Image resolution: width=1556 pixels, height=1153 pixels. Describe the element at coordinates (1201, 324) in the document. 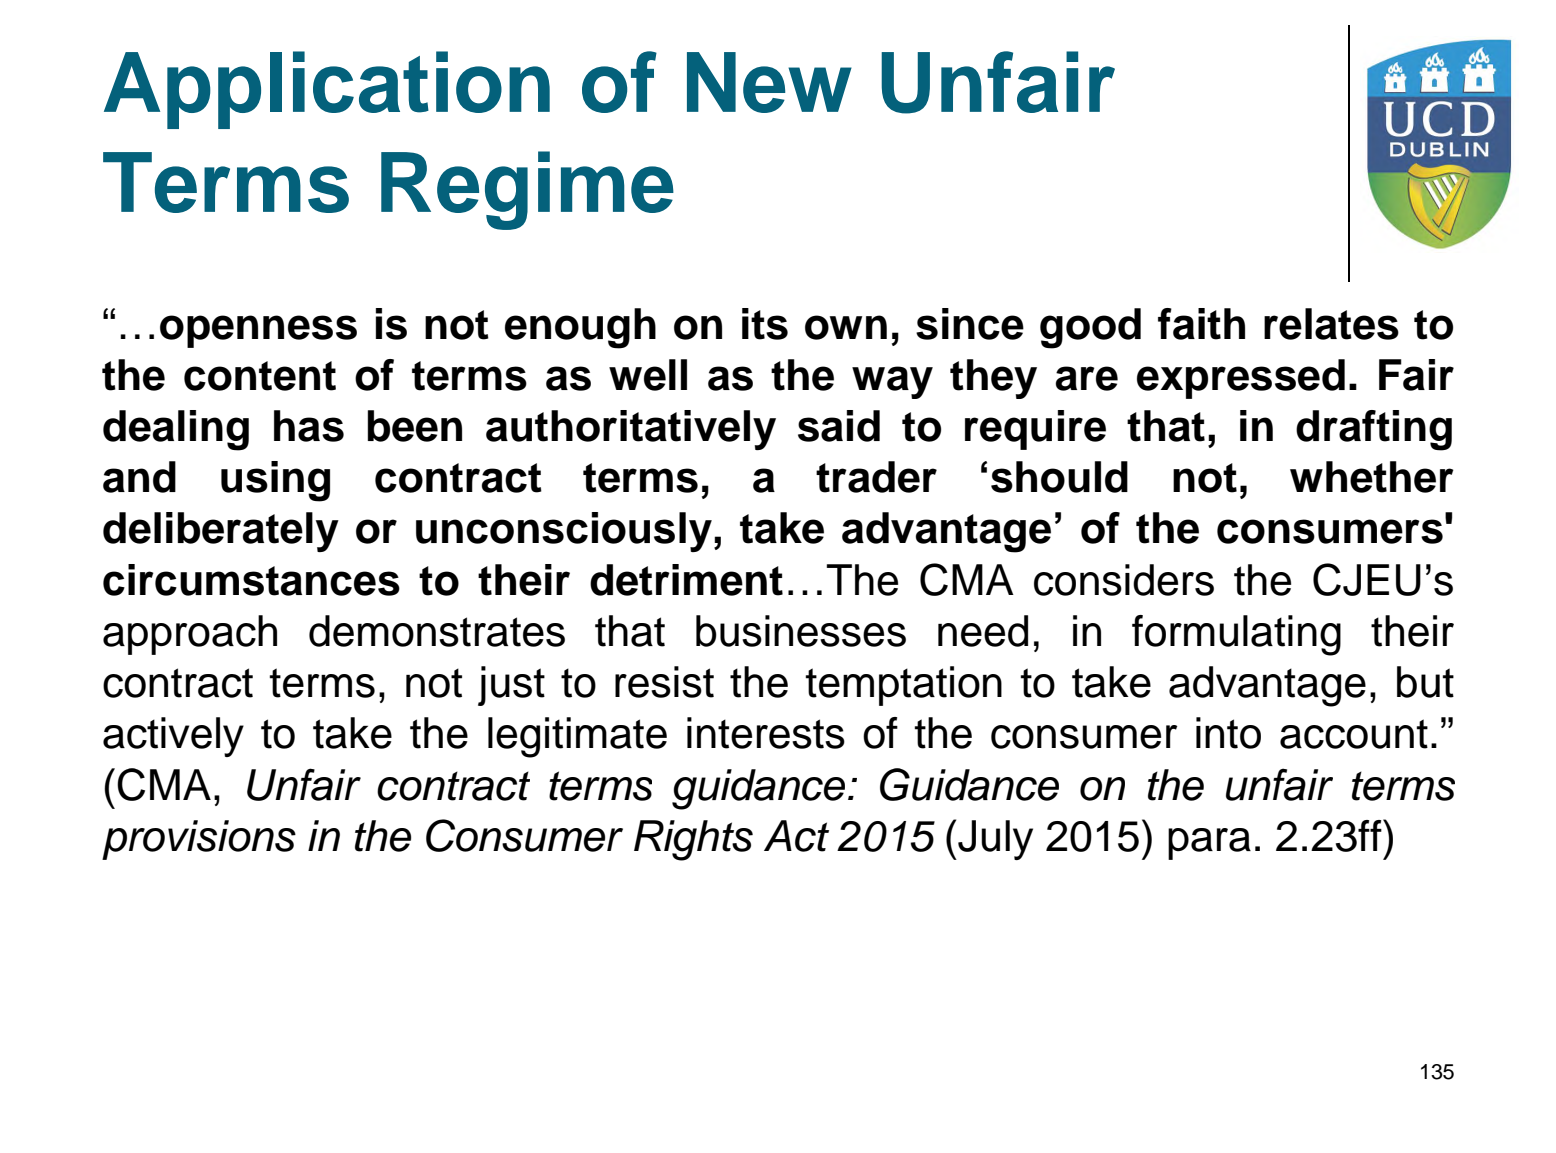

I see `faith` at that location.
